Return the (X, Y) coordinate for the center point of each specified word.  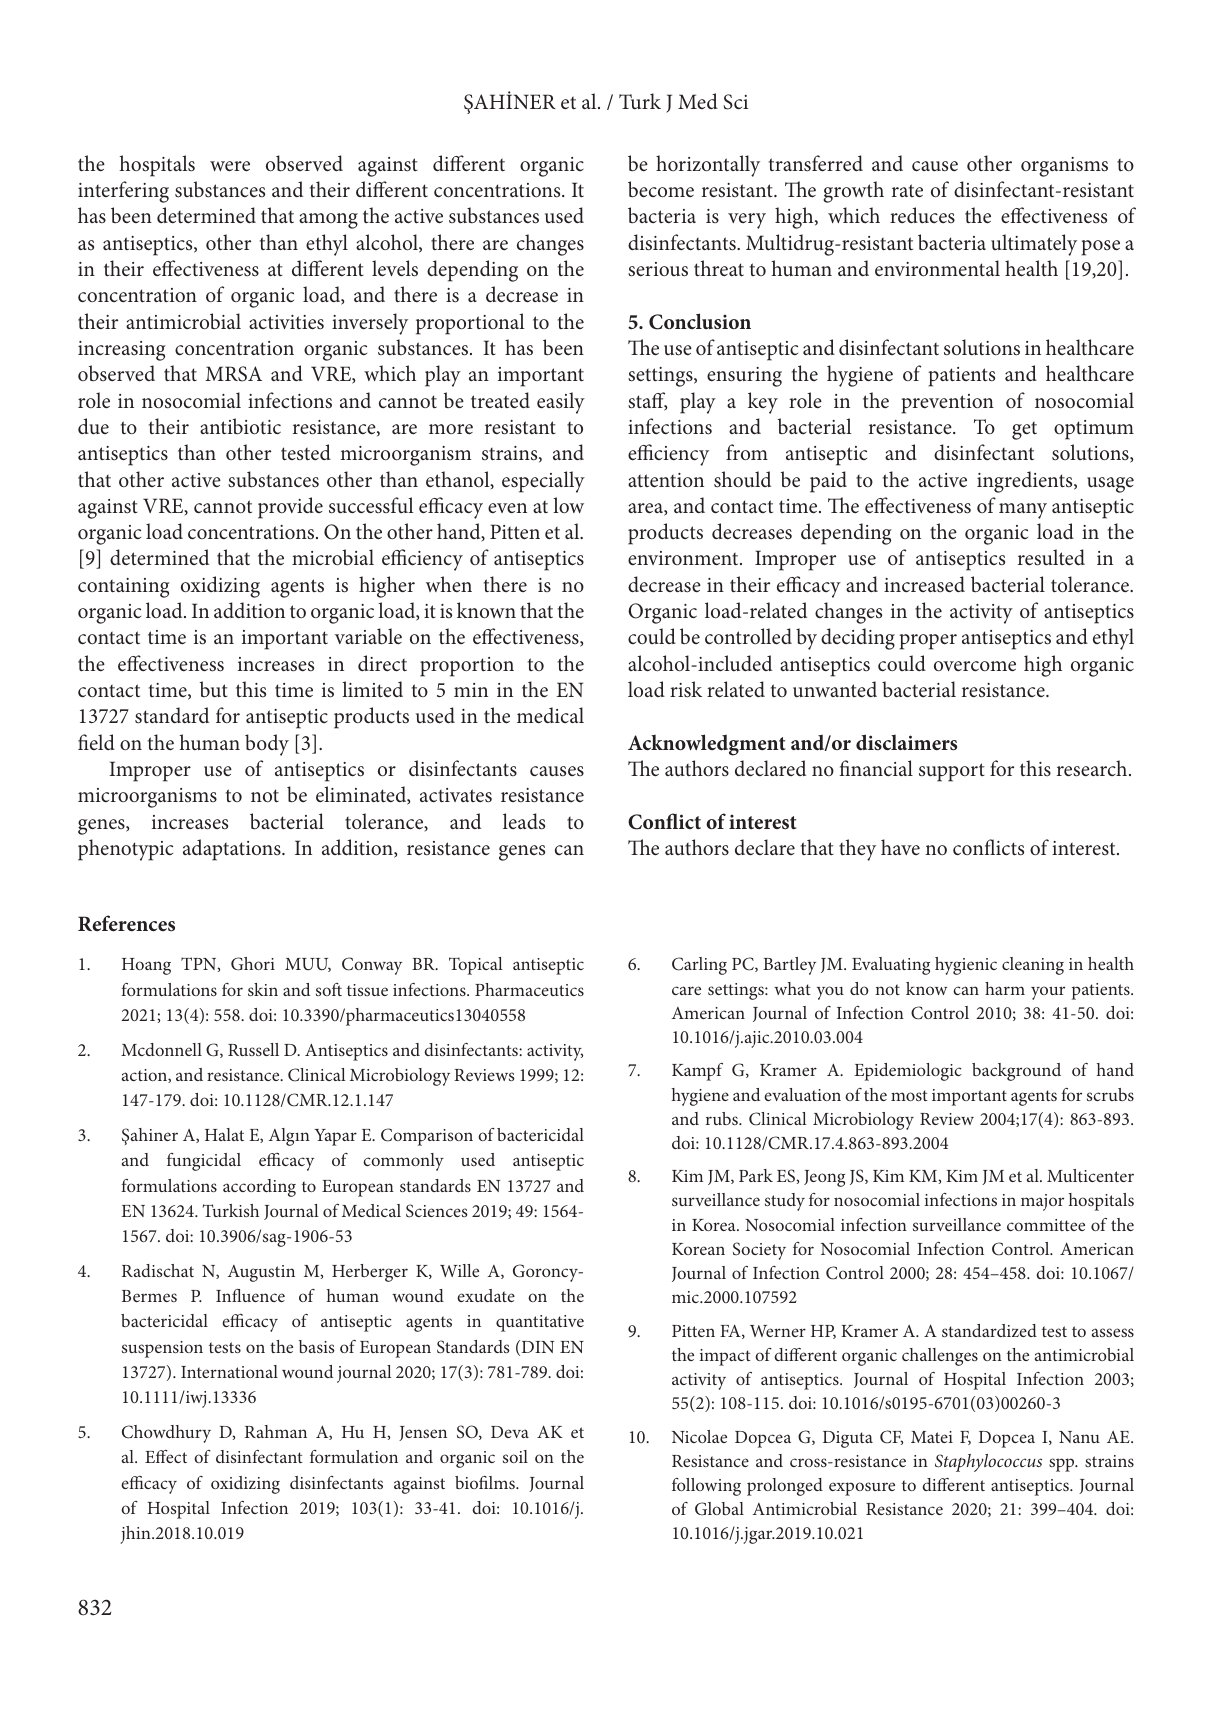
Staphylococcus (988, 1463)
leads (524, 821)
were (230, 166)
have (900, 847)
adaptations (233, 850)
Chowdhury (166, 1434)
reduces (922, 215)
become (661, 189)
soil (515, 1456)
